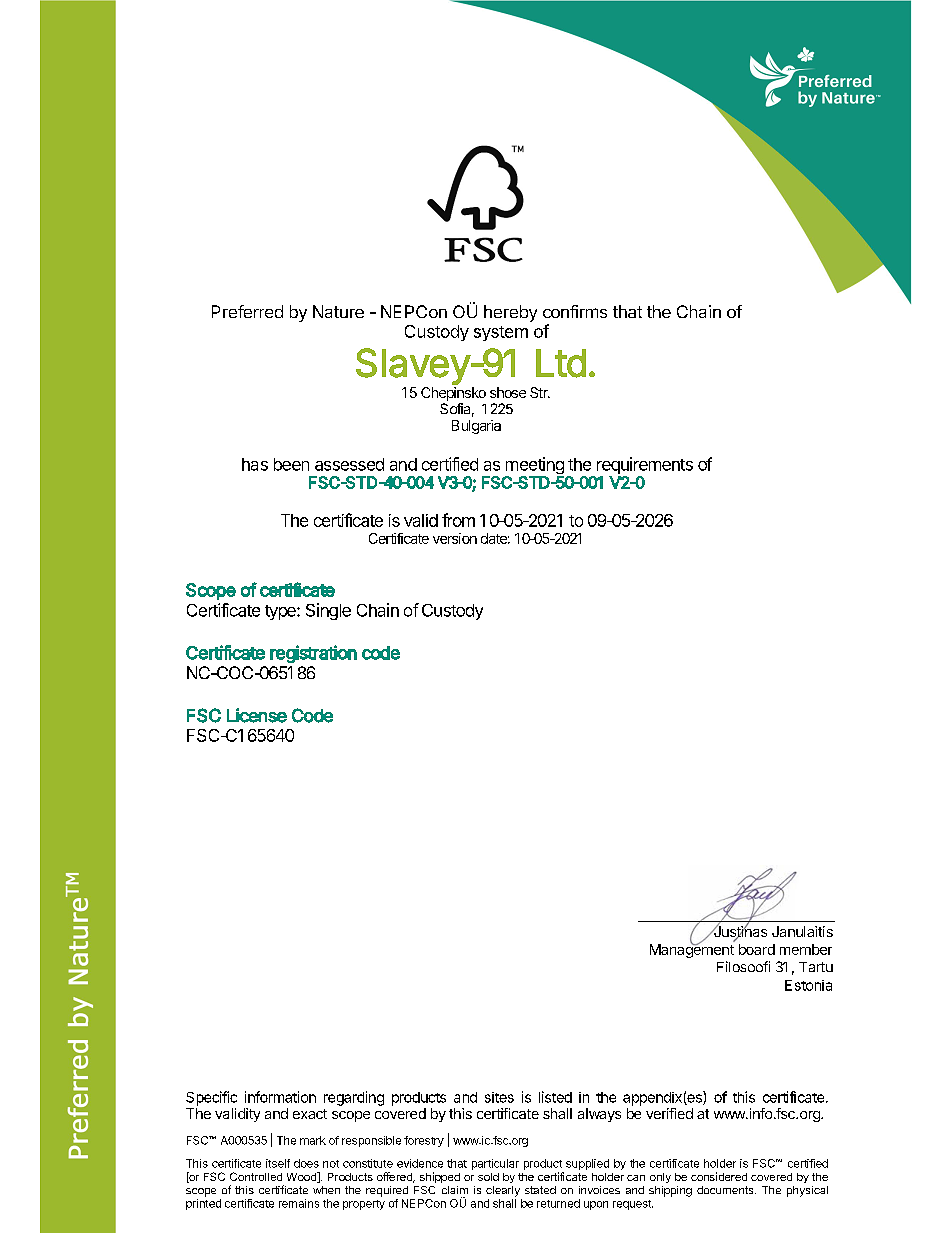  What do you see at coordinates (757, 949) in the document?
I see `board` at bounding box center [757, 949].
